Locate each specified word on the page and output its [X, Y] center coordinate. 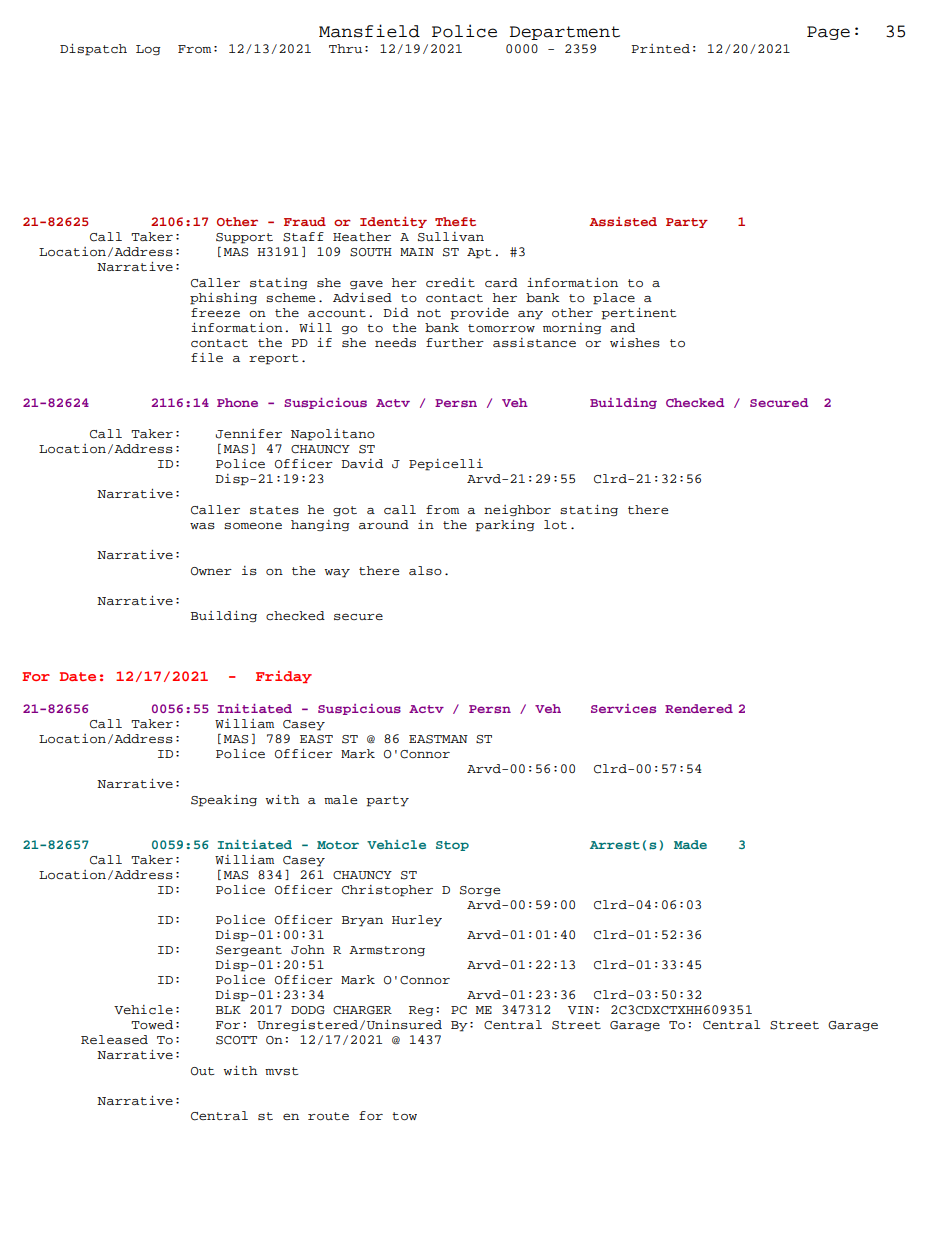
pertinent [638, 314]
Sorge [480, 891]
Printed [660, 48]
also [425, 570]
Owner [211, 571]
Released [114, 1039]
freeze [215, 312]
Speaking [224, 801]
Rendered [699, 708]
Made [690, 844]
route [328, 1116]
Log [148, 50]
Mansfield [369, 31]
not [429, 313]
